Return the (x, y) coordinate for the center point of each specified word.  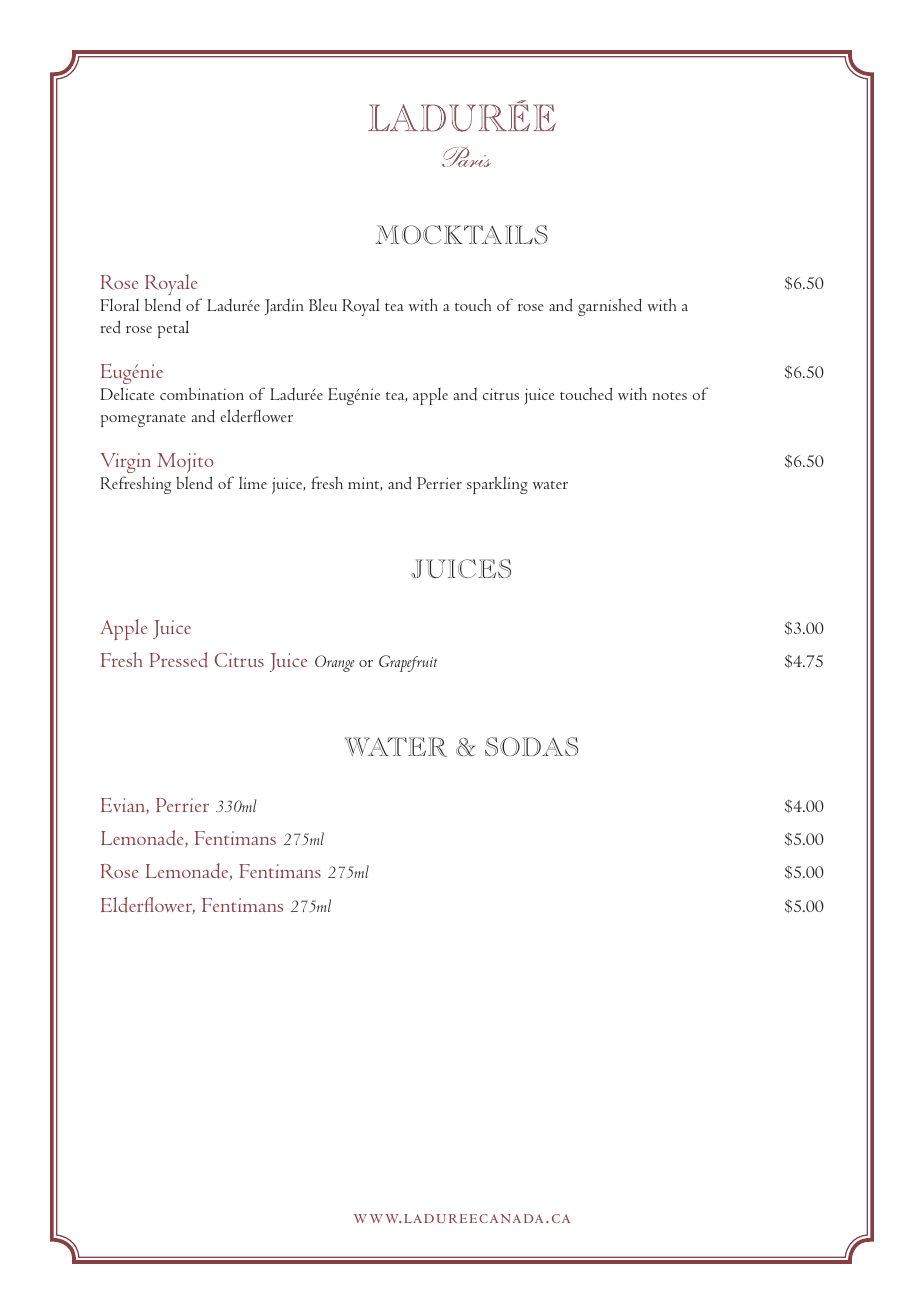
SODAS (531, 746)
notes (669, 396)
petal (173, 329)
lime (253, 482)
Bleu (323, 304)
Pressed (178, 660)
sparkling (497, 485)
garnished (610, 307)
